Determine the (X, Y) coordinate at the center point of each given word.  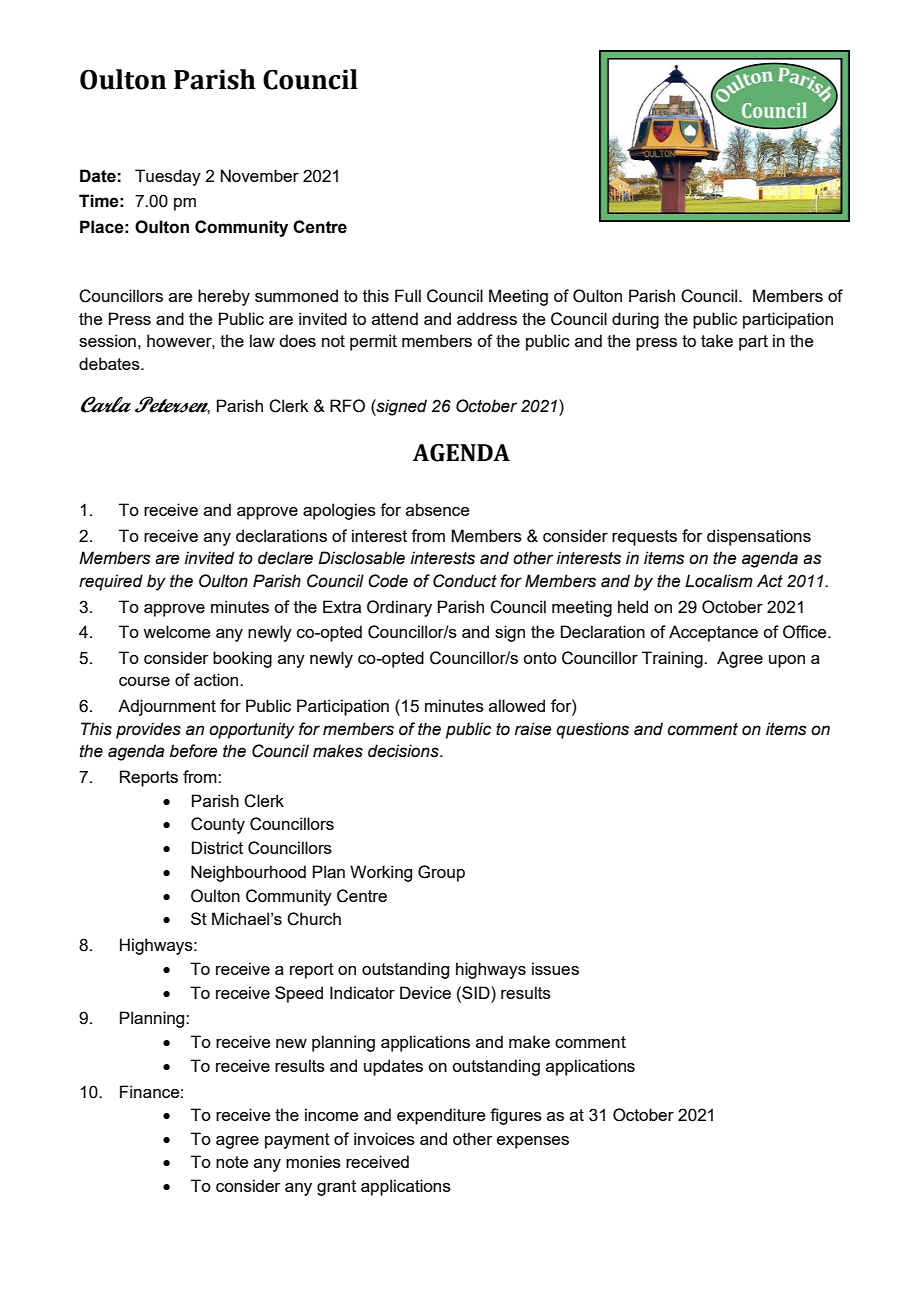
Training (673, 659)
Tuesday (168, 177)
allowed (517, 705)
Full (408, 295)
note (232, 1162)
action (217, 679)
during (635, 320)
